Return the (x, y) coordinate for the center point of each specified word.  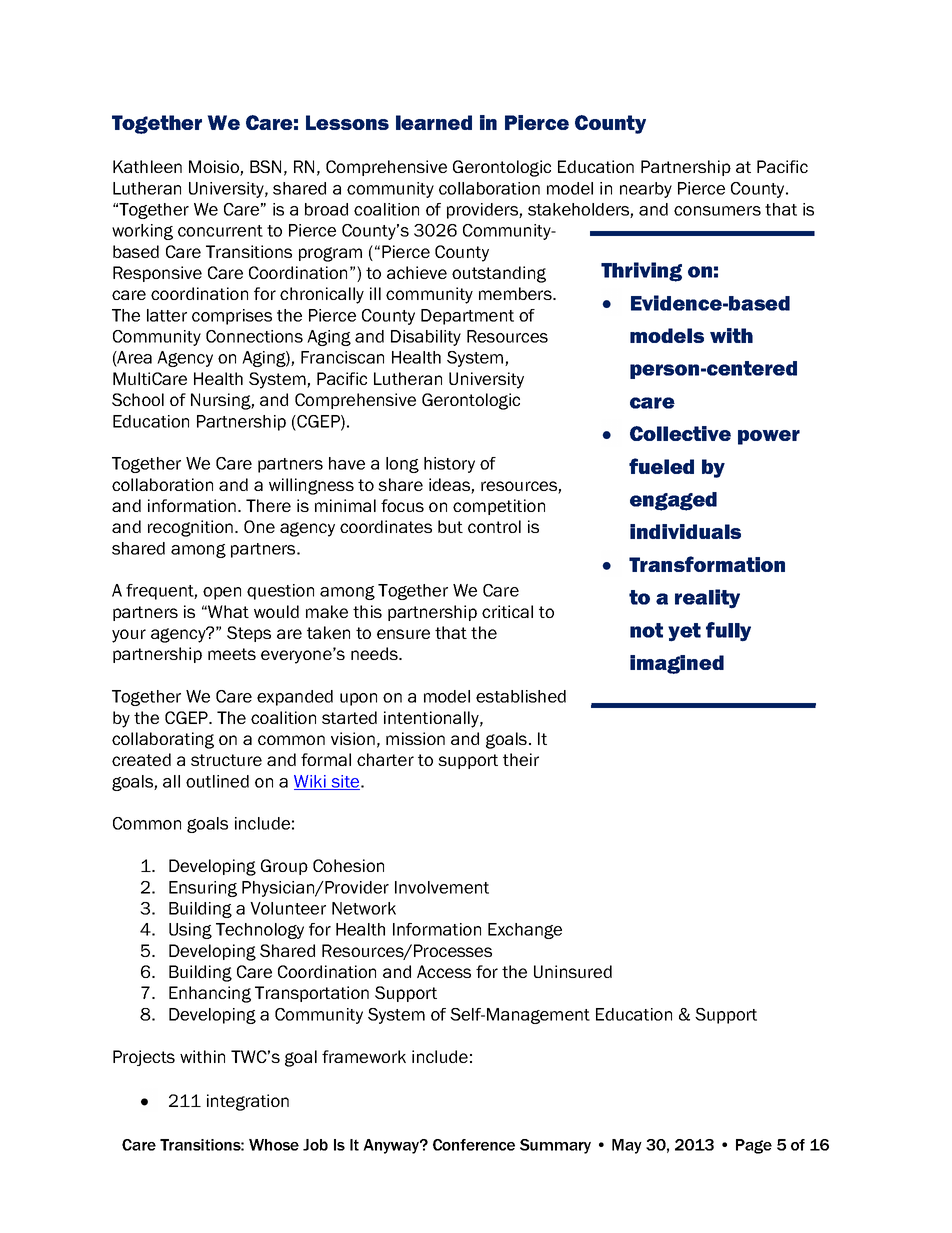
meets (232, 654)
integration (248, 1102)
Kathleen (147, 166)
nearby (646, 190)
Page (754, 1146)
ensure (403, 634)
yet (684, 632)
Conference (474, 1145)
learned (434, 122)
